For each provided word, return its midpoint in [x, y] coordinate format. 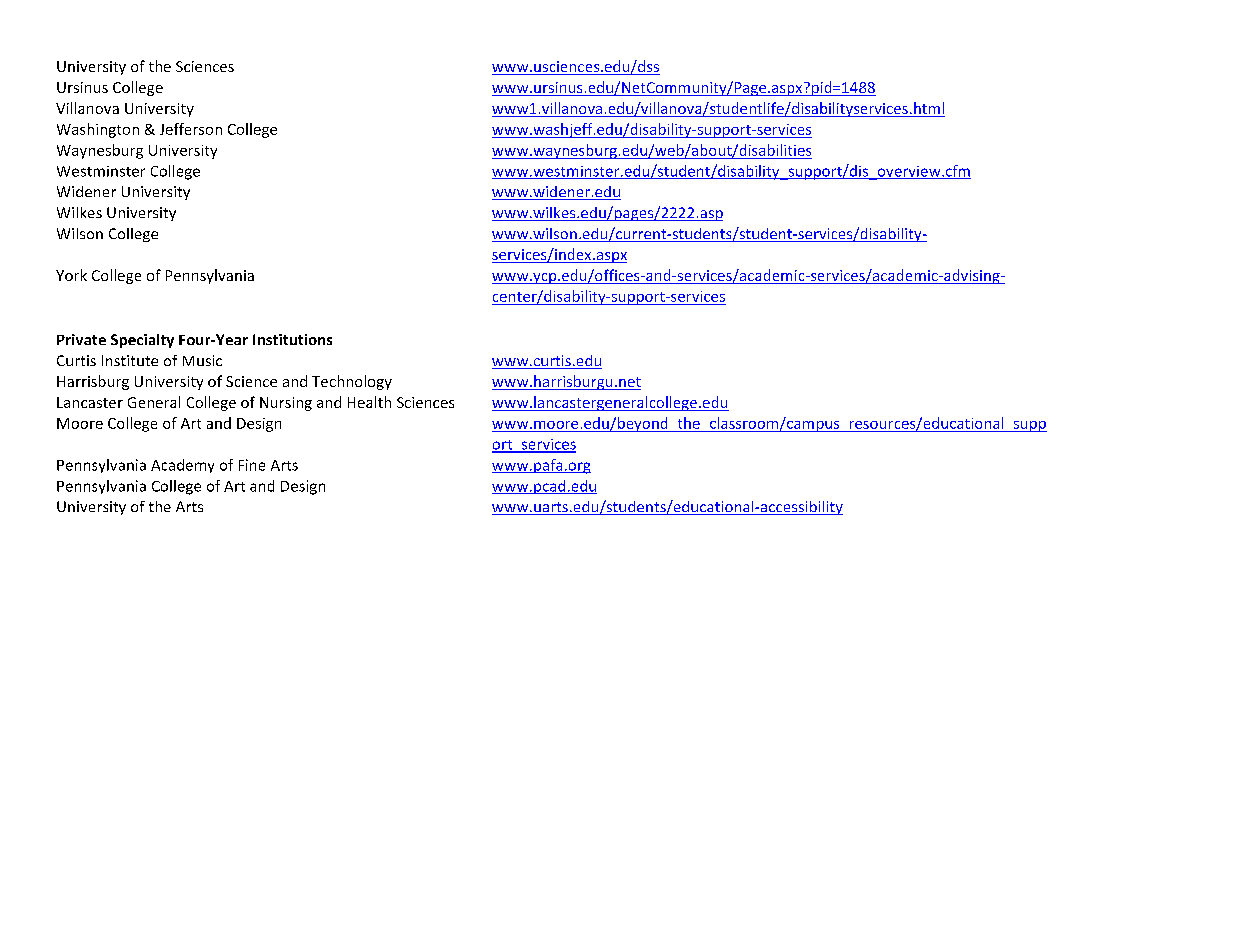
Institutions [292, 339]
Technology [352, 382]
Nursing [286, 404]
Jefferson [191, 129]
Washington [98, 130]
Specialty [142, 341]
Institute [130, 360]
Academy [182, 466]
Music [202, 360]
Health [369, 402]
